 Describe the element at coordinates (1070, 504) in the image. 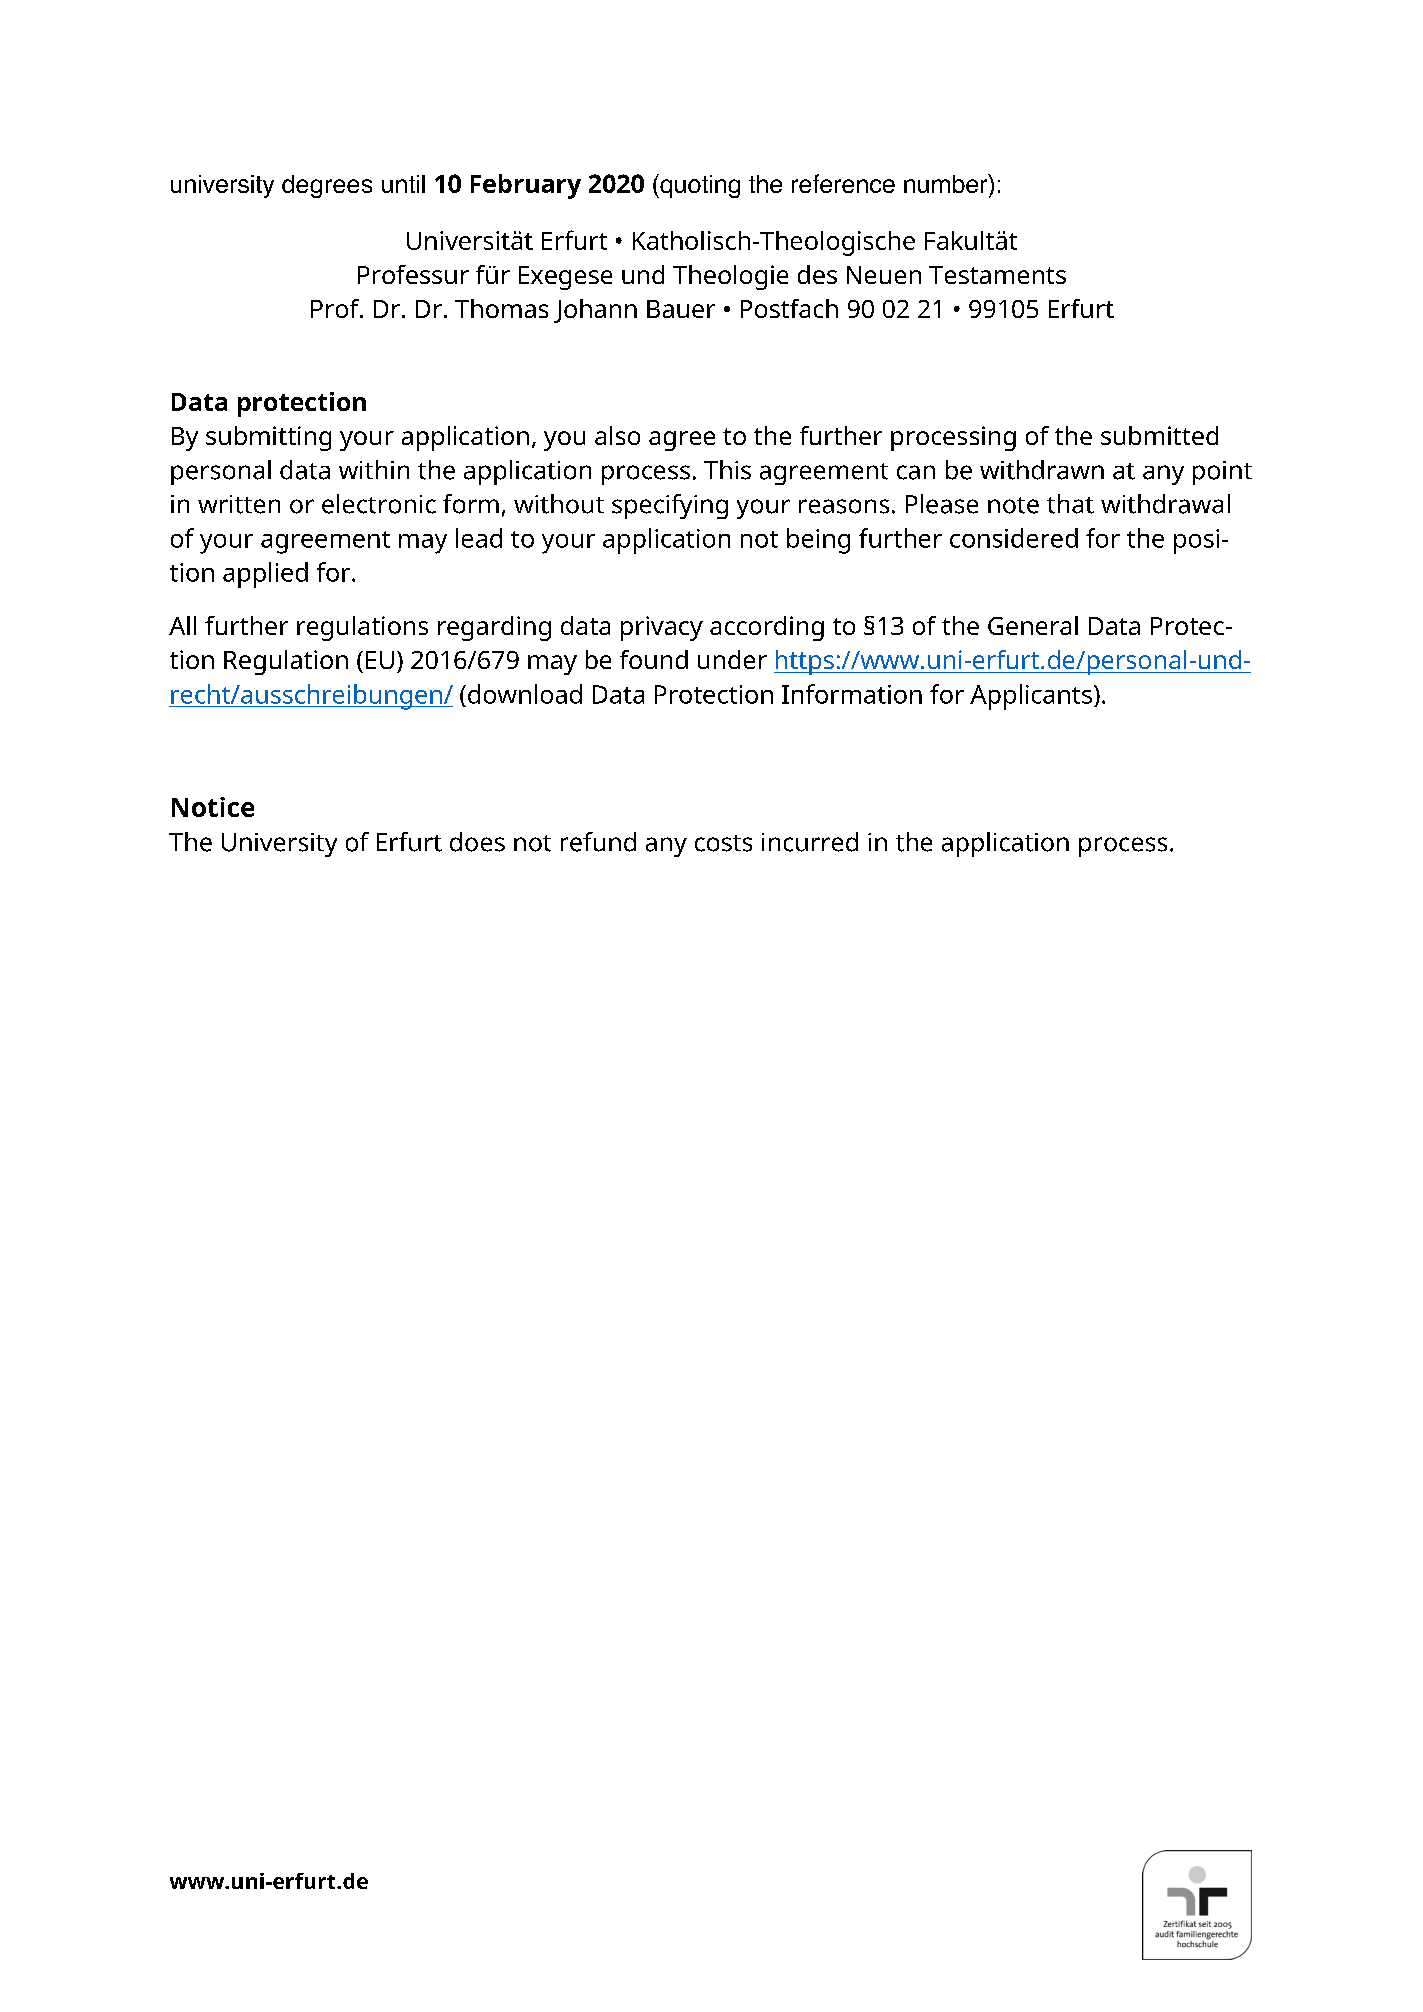

I see `that` at that location.
